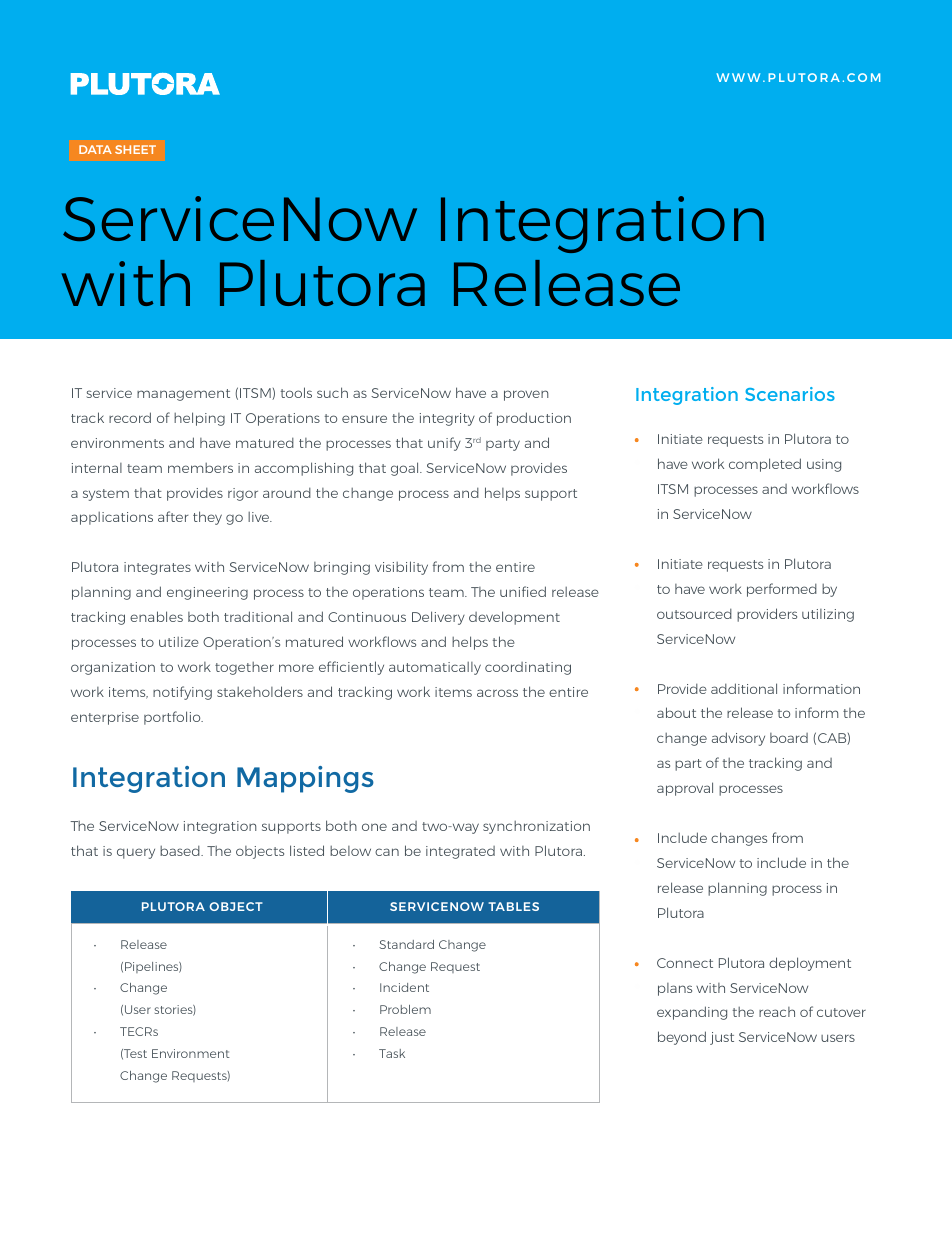 This page has height=1233, width=952. What do you see at coordinates (497, 693) in the page?
I see `across` at bounding box center [497, 693].
